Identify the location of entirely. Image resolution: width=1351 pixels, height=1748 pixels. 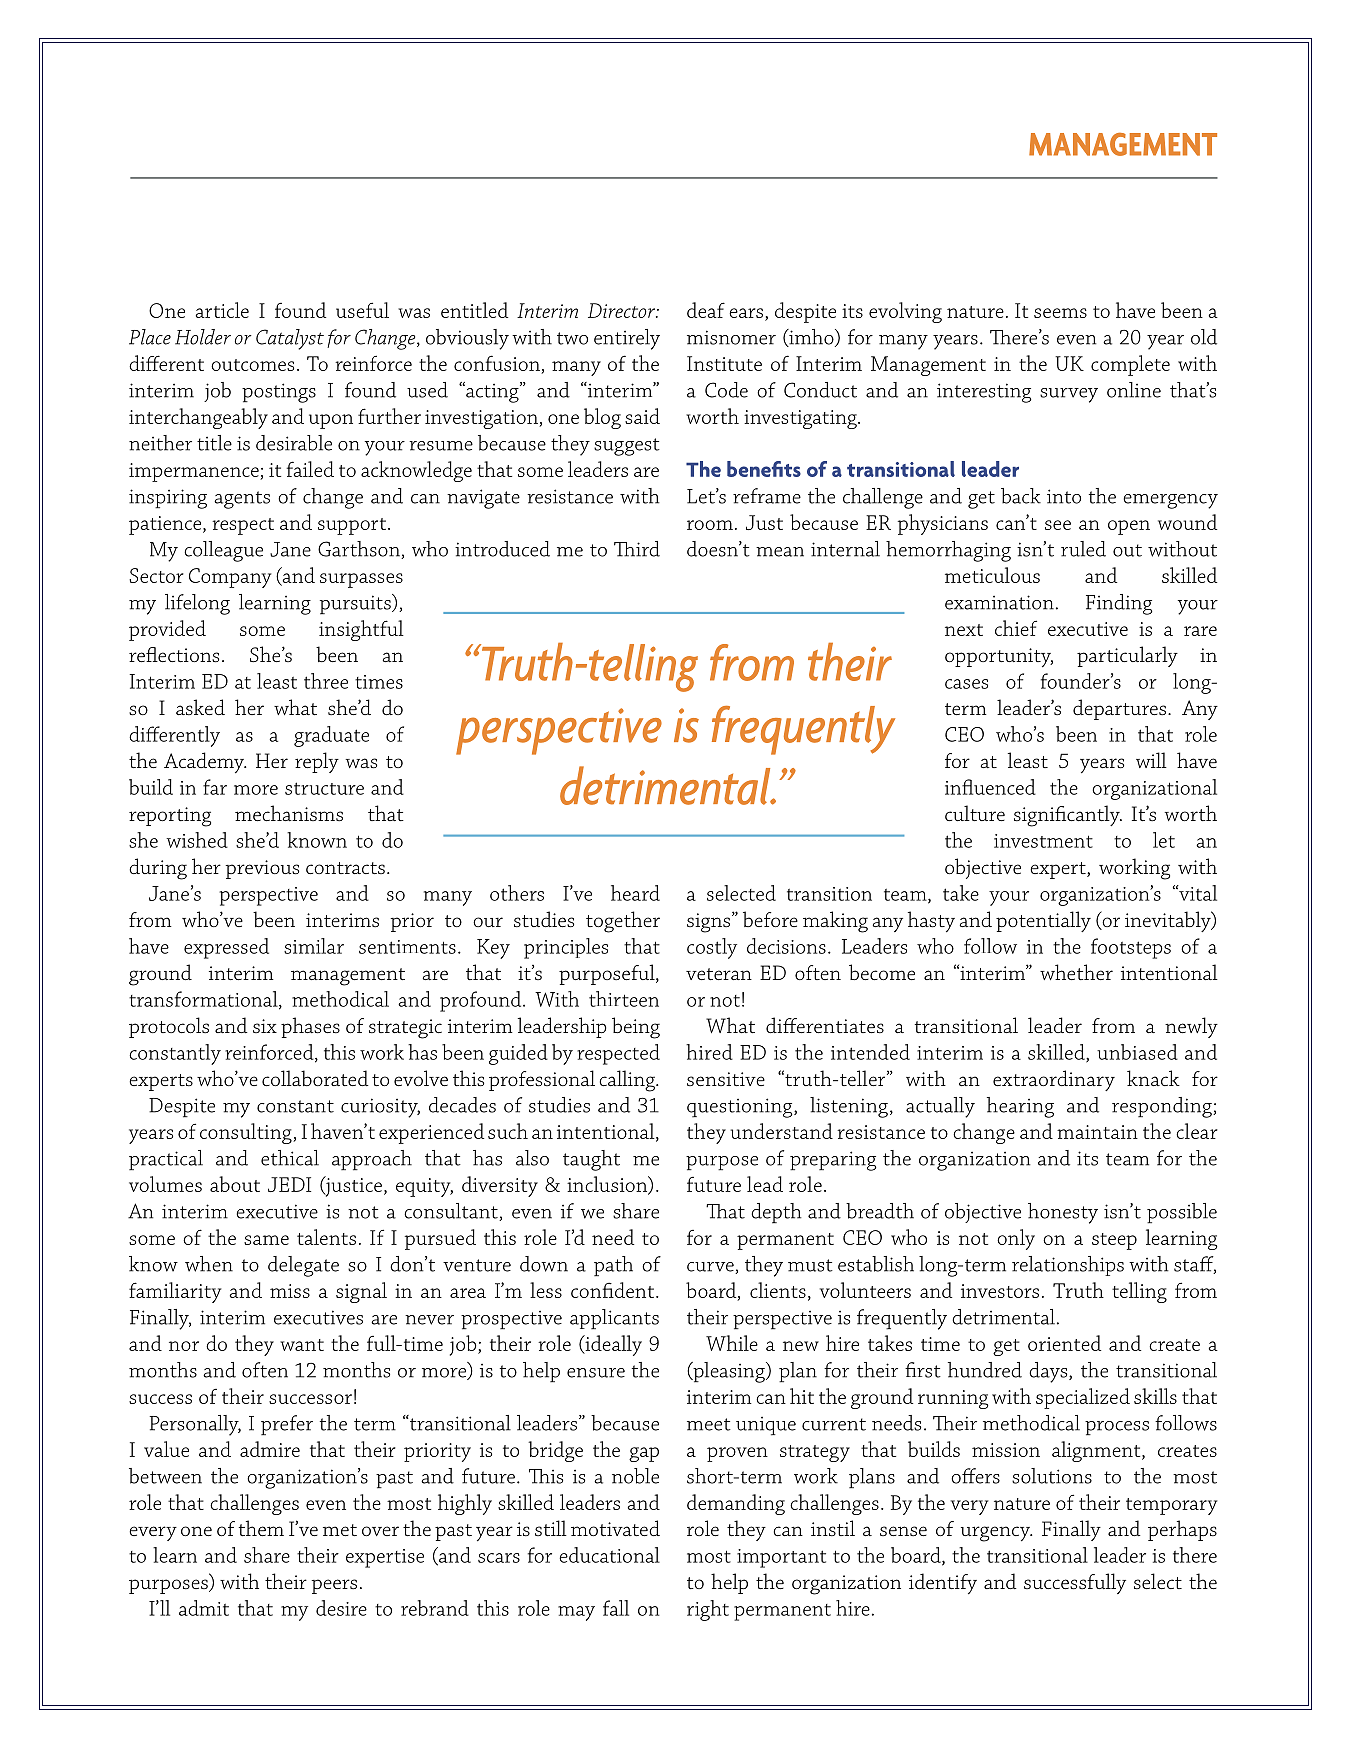
(627, 339).
